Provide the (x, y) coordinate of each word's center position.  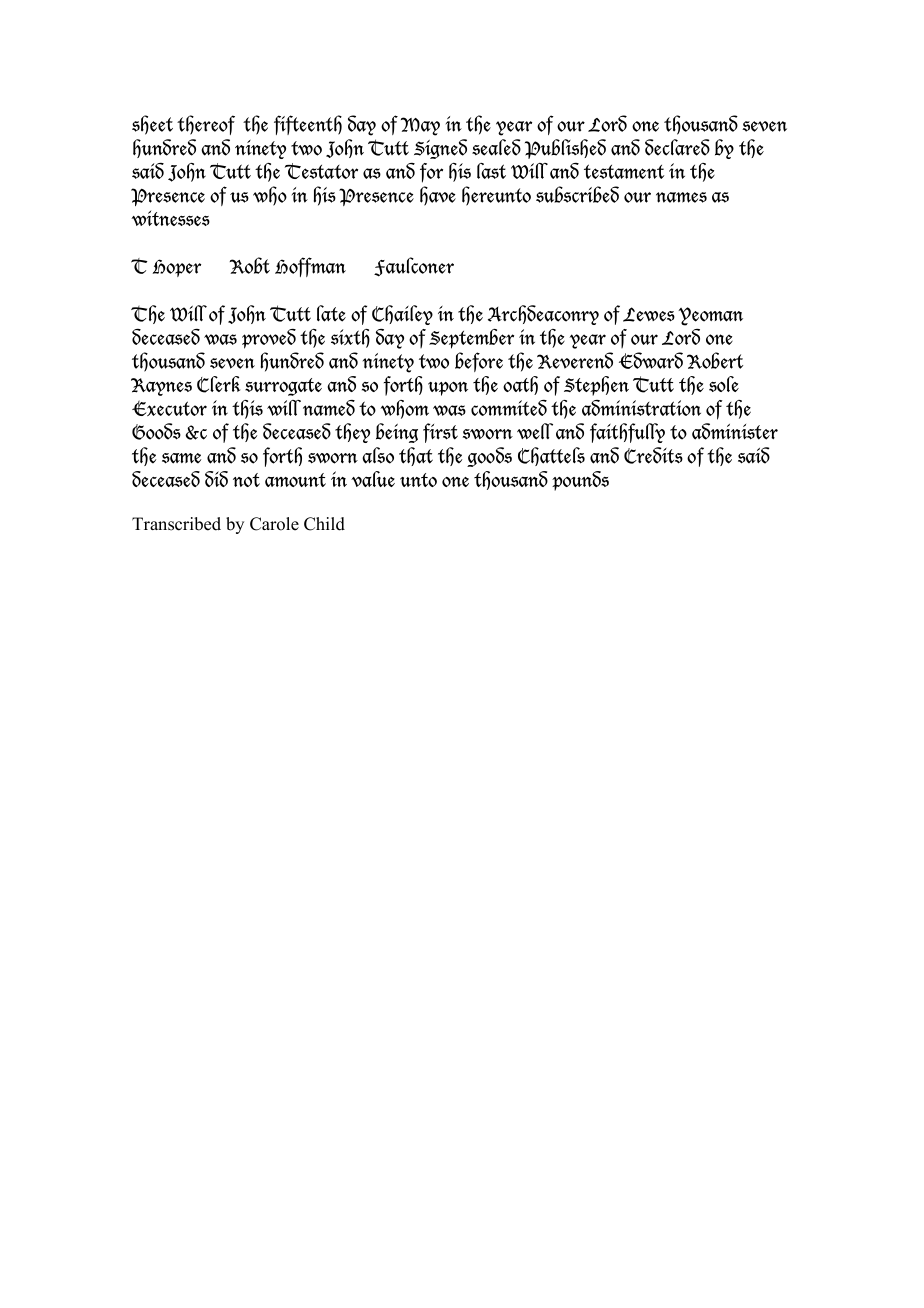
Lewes (649, 314)
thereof (206, 125)
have (438, 196)
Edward (651, 360)
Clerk (218, 384)
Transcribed (176, 524)
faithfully (627, 433)
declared (677, 147)
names (681, 197)
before (479, 362)
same (181, 458)
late (331, 313)
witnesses (170, 218)
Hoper (177, 268)
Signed (440, 149)
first (440, 433)
